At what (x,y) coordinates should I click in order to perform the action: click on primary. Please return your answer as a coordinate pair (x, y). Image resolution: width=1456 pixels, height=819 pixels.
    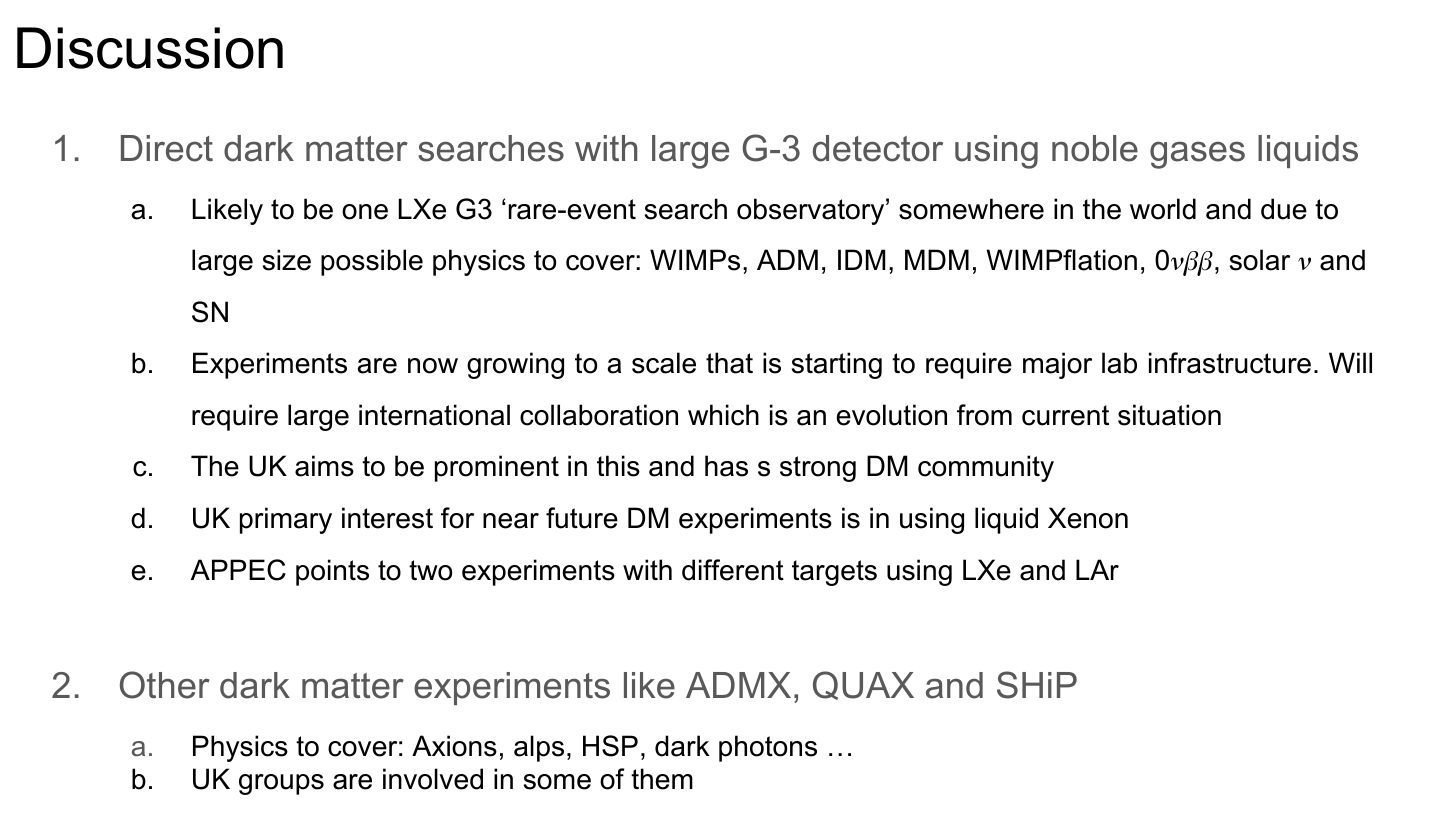
    Looking at the image, I should click on (286, 520).
